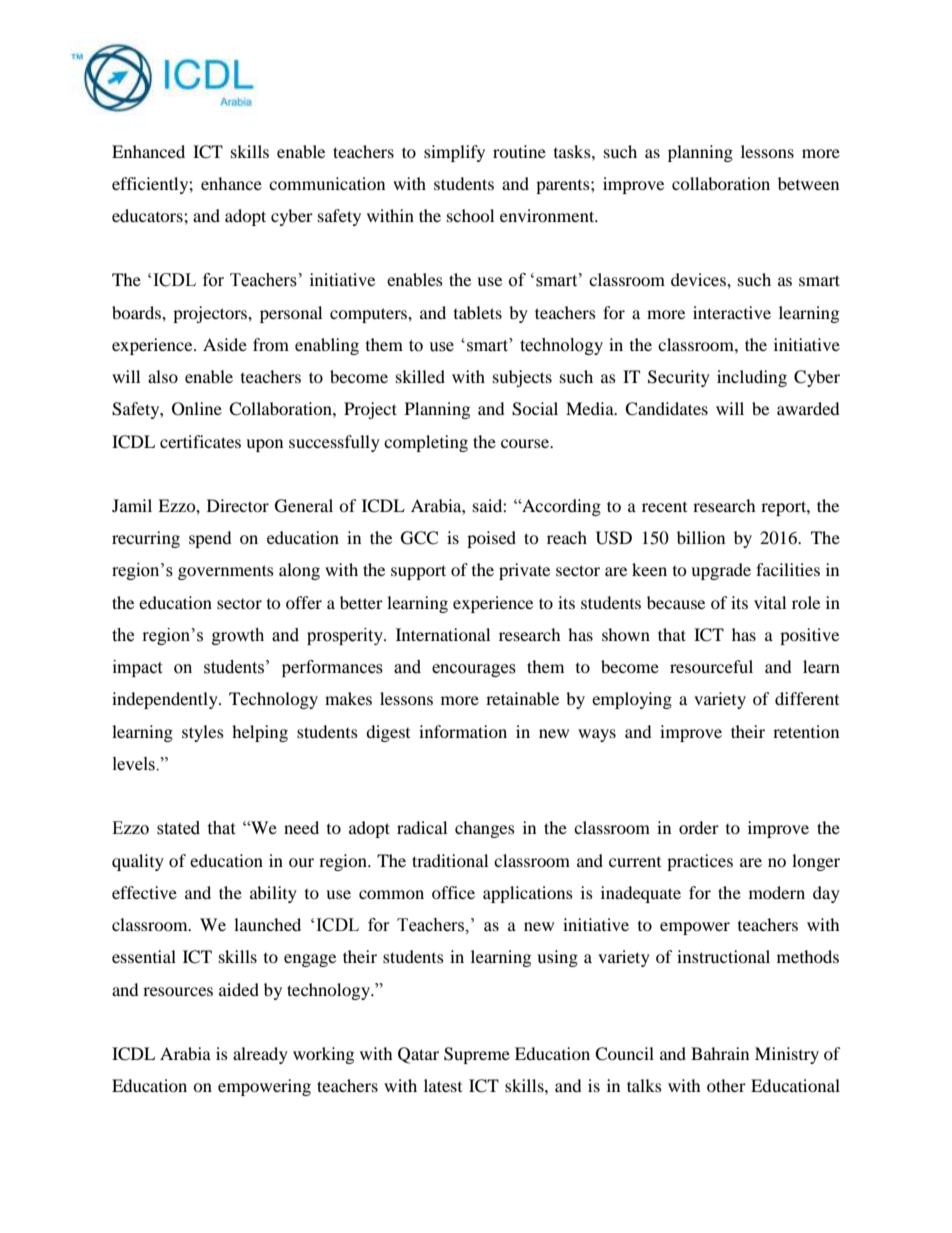 This image has height=1233, width=952. What do you see at coordinates (178, 828) in the image?
I see `stated` at bounding box center [178, 828].
